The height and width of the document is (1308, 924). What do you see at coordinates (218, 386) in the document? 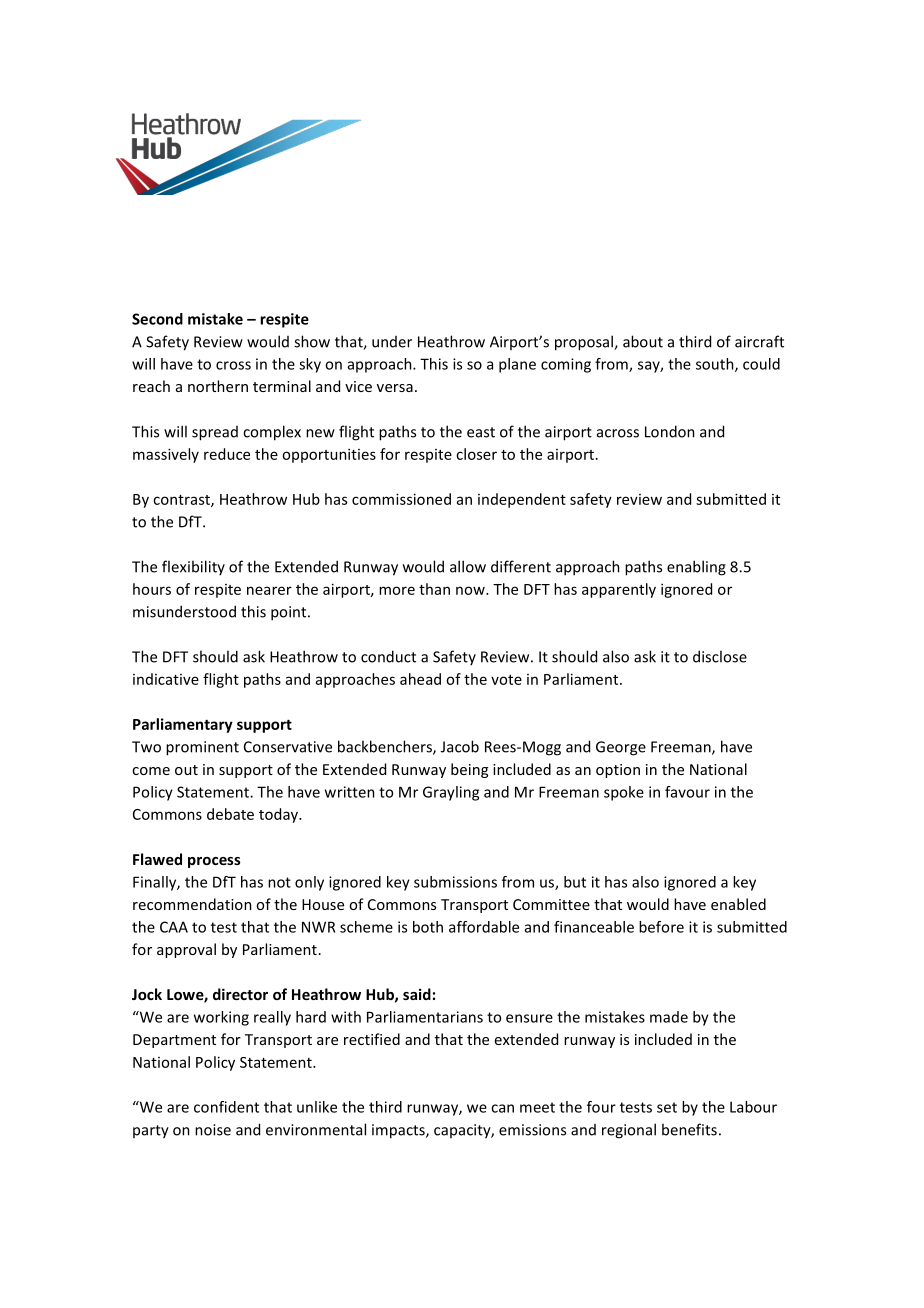
I see `northern` at bounding box center [218, 386].
